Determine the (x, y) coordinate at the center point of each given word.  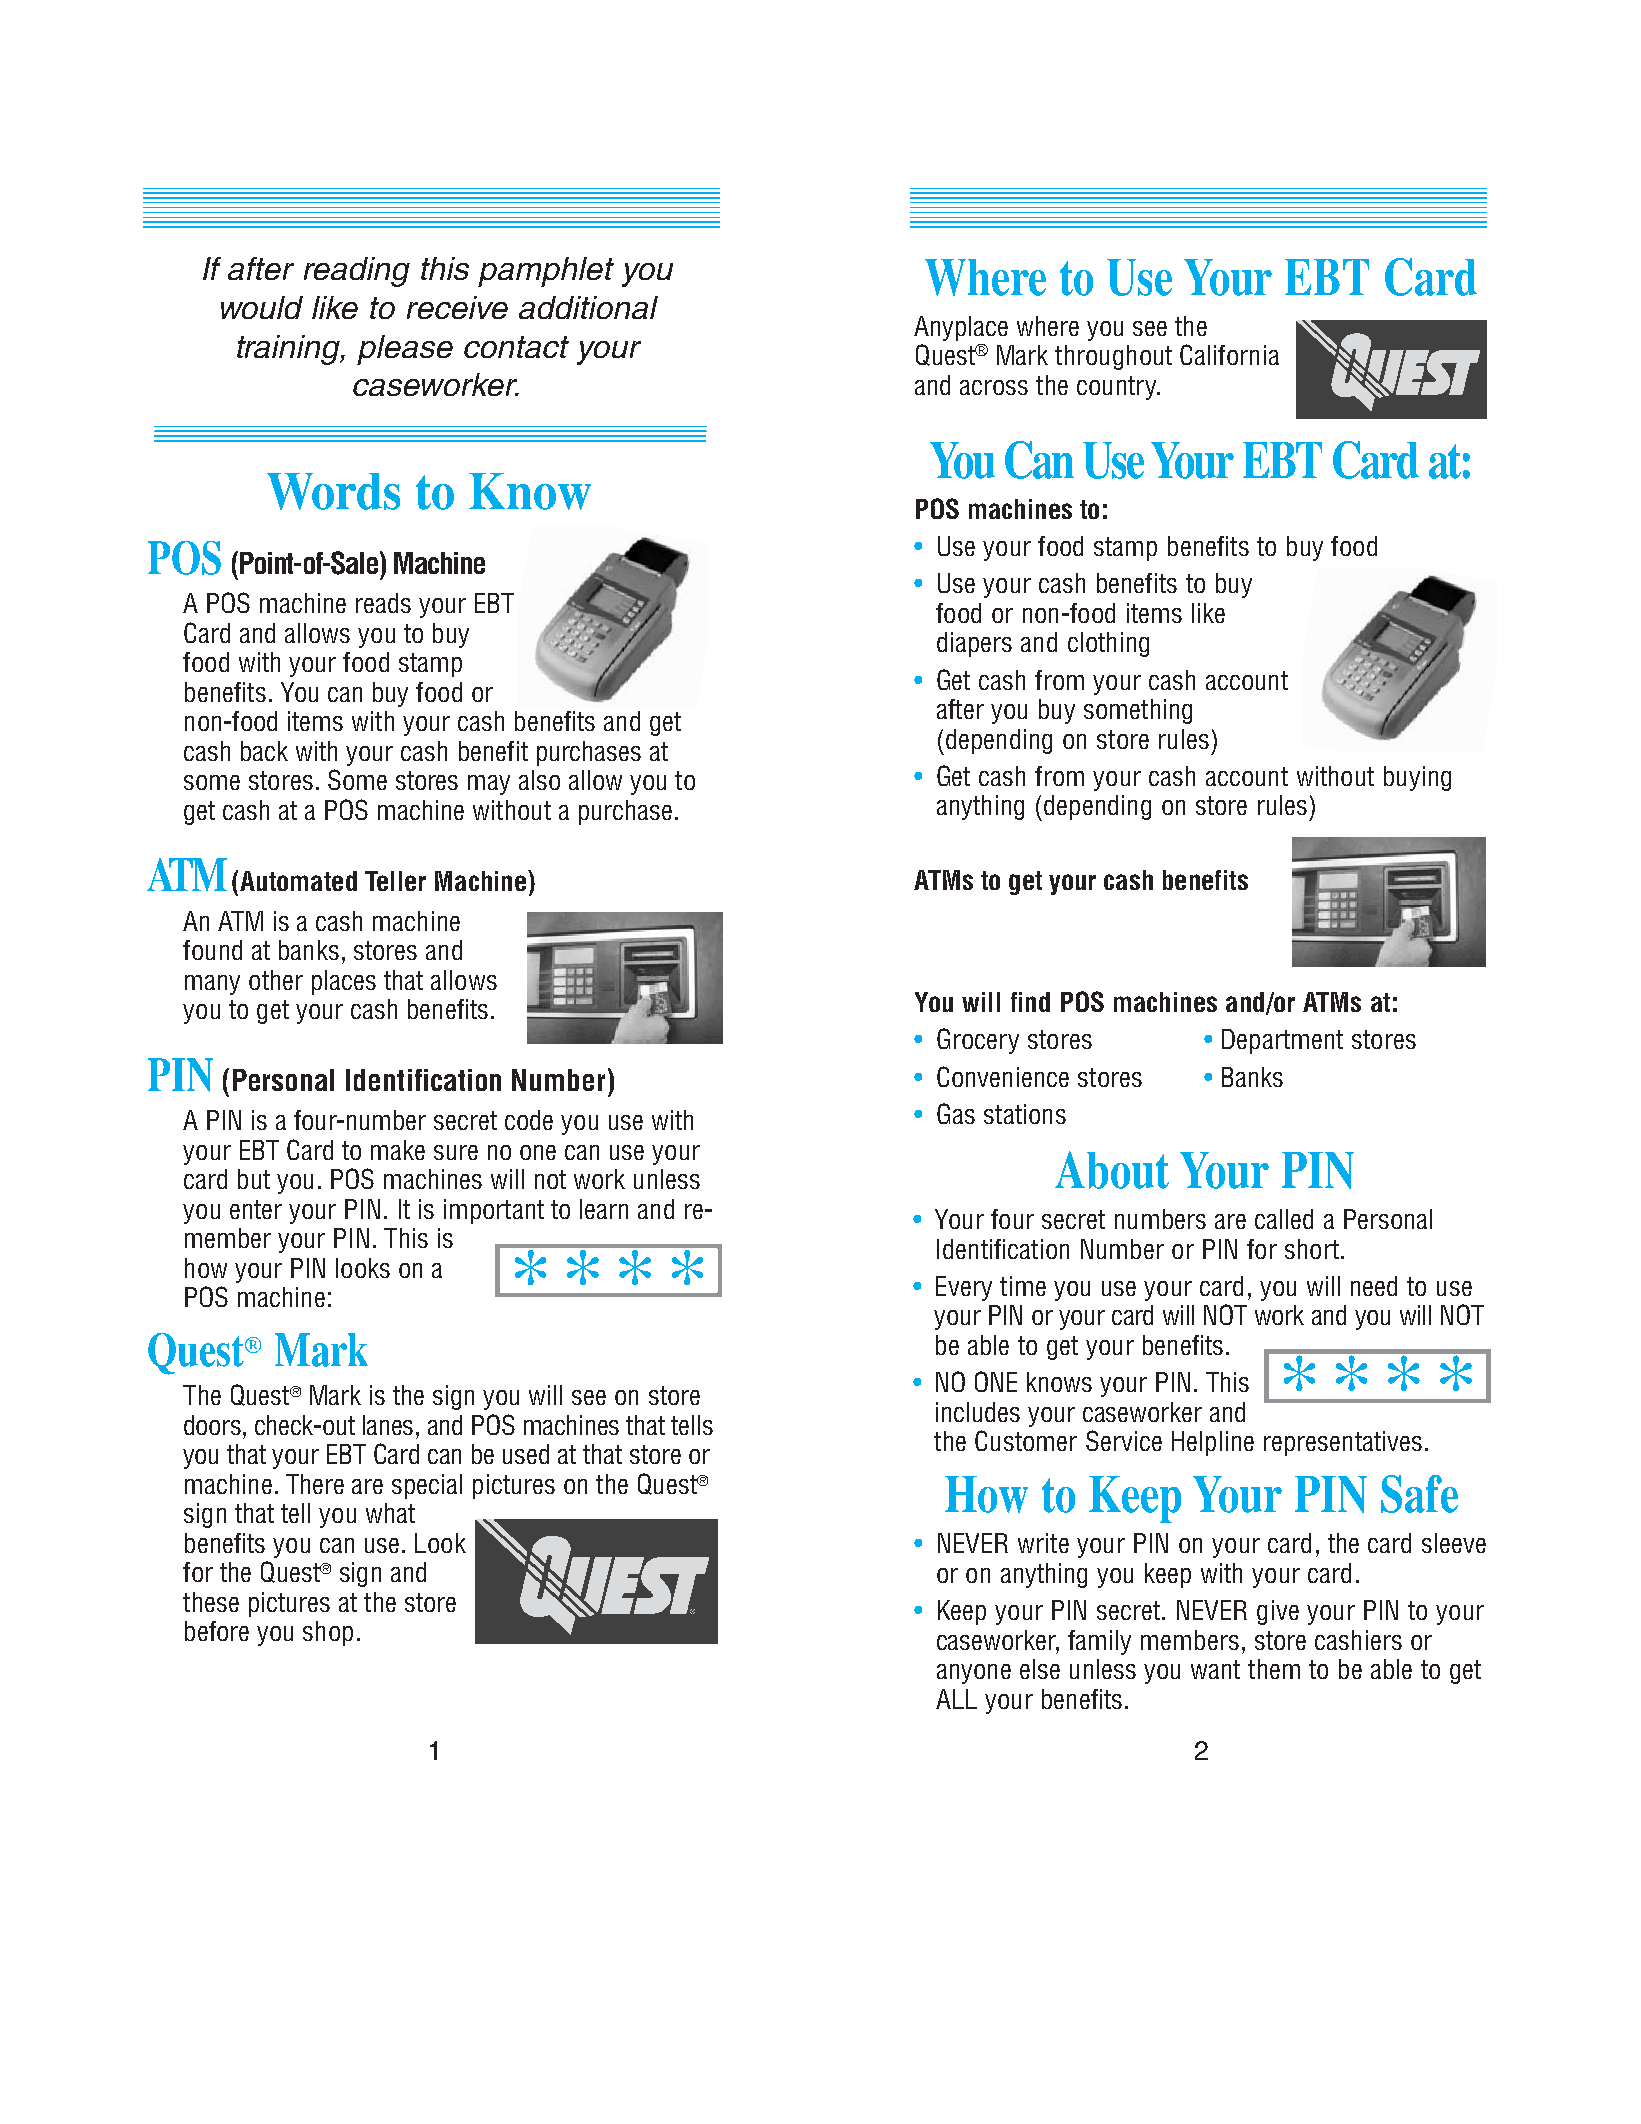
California (1229, 354)
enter (256, 1209)
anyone (974, 1674)
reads (383, 603)
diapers (974, 644)
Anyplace (961, 328)
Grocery (978, 1041)
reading (357, 272)
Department (1282, 1041)
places (344, 982)
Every (964, 1288)
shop (328, 1633)
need (1374, 1286)
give (1278, 1612)
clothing (1108, 644)
